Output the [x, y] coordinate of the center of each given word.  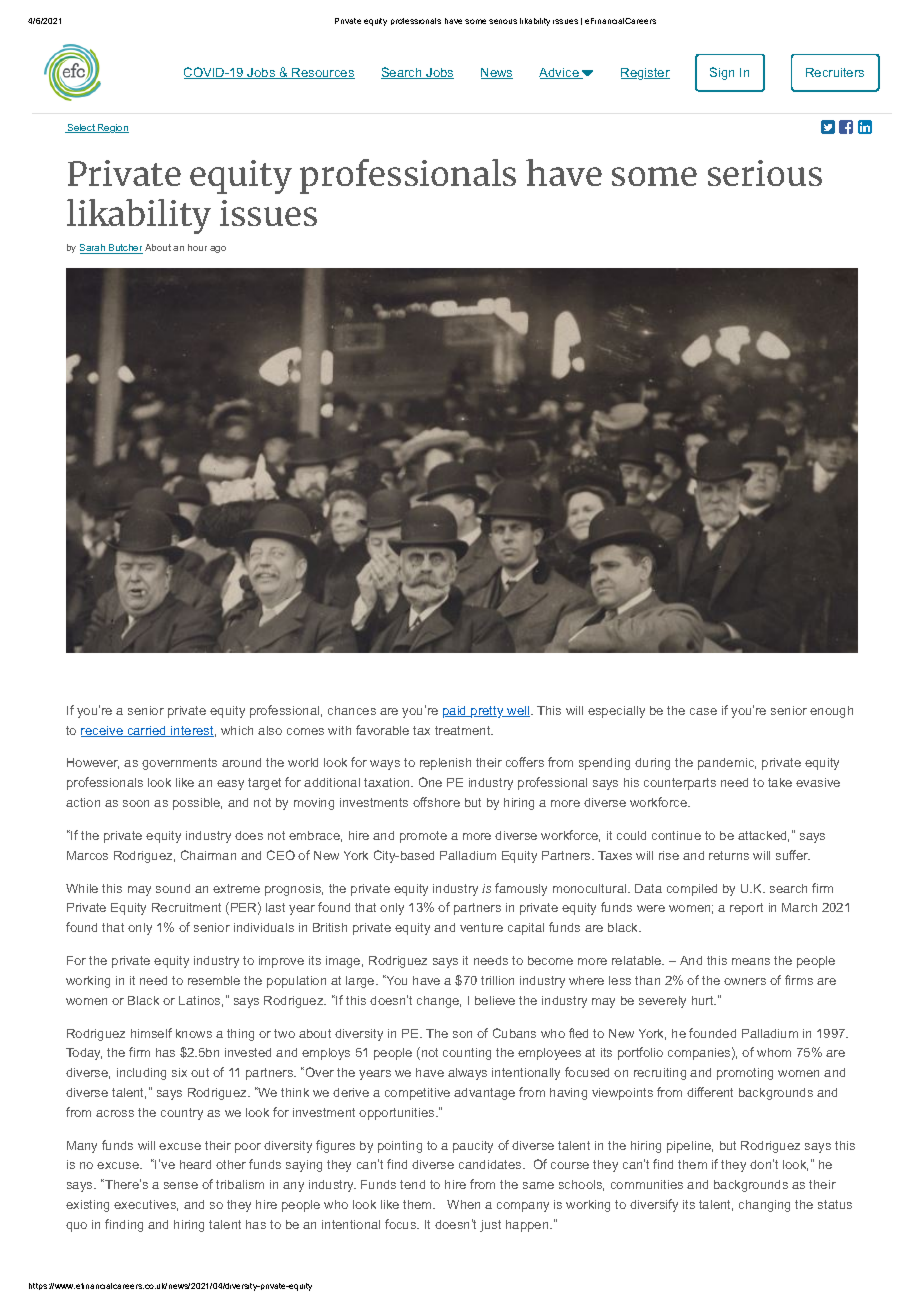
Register [645, 74]
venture [481, 927]
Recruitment [186, 907]
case [703, 711]
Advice [560, 73]
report [746, 909]
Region [112, 128]
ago [218, 249]
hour [197, 247]
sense [181, 1185]
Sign [722, 73]
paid [456, 712]
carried [147, 731]
